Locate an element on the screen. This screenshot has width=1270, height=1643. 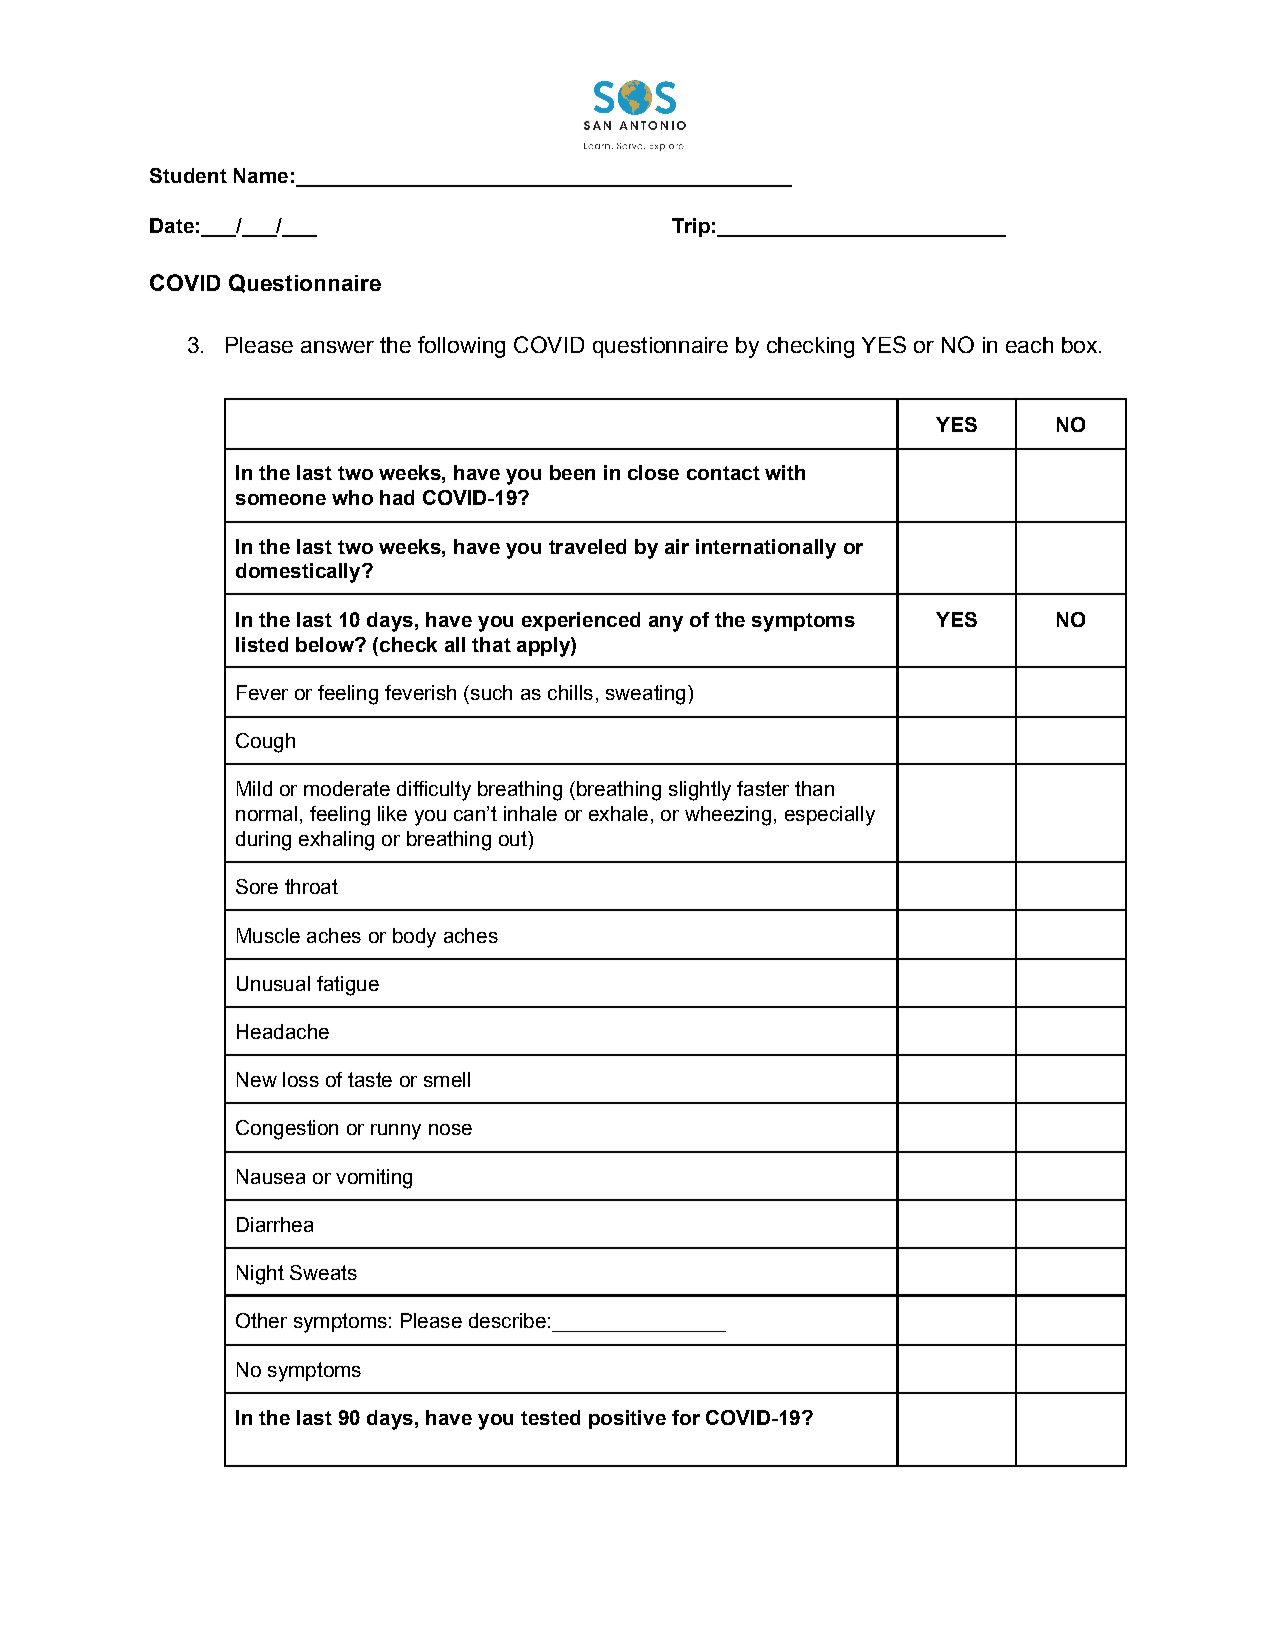
Unusual is located at coordinates (273, 983).
